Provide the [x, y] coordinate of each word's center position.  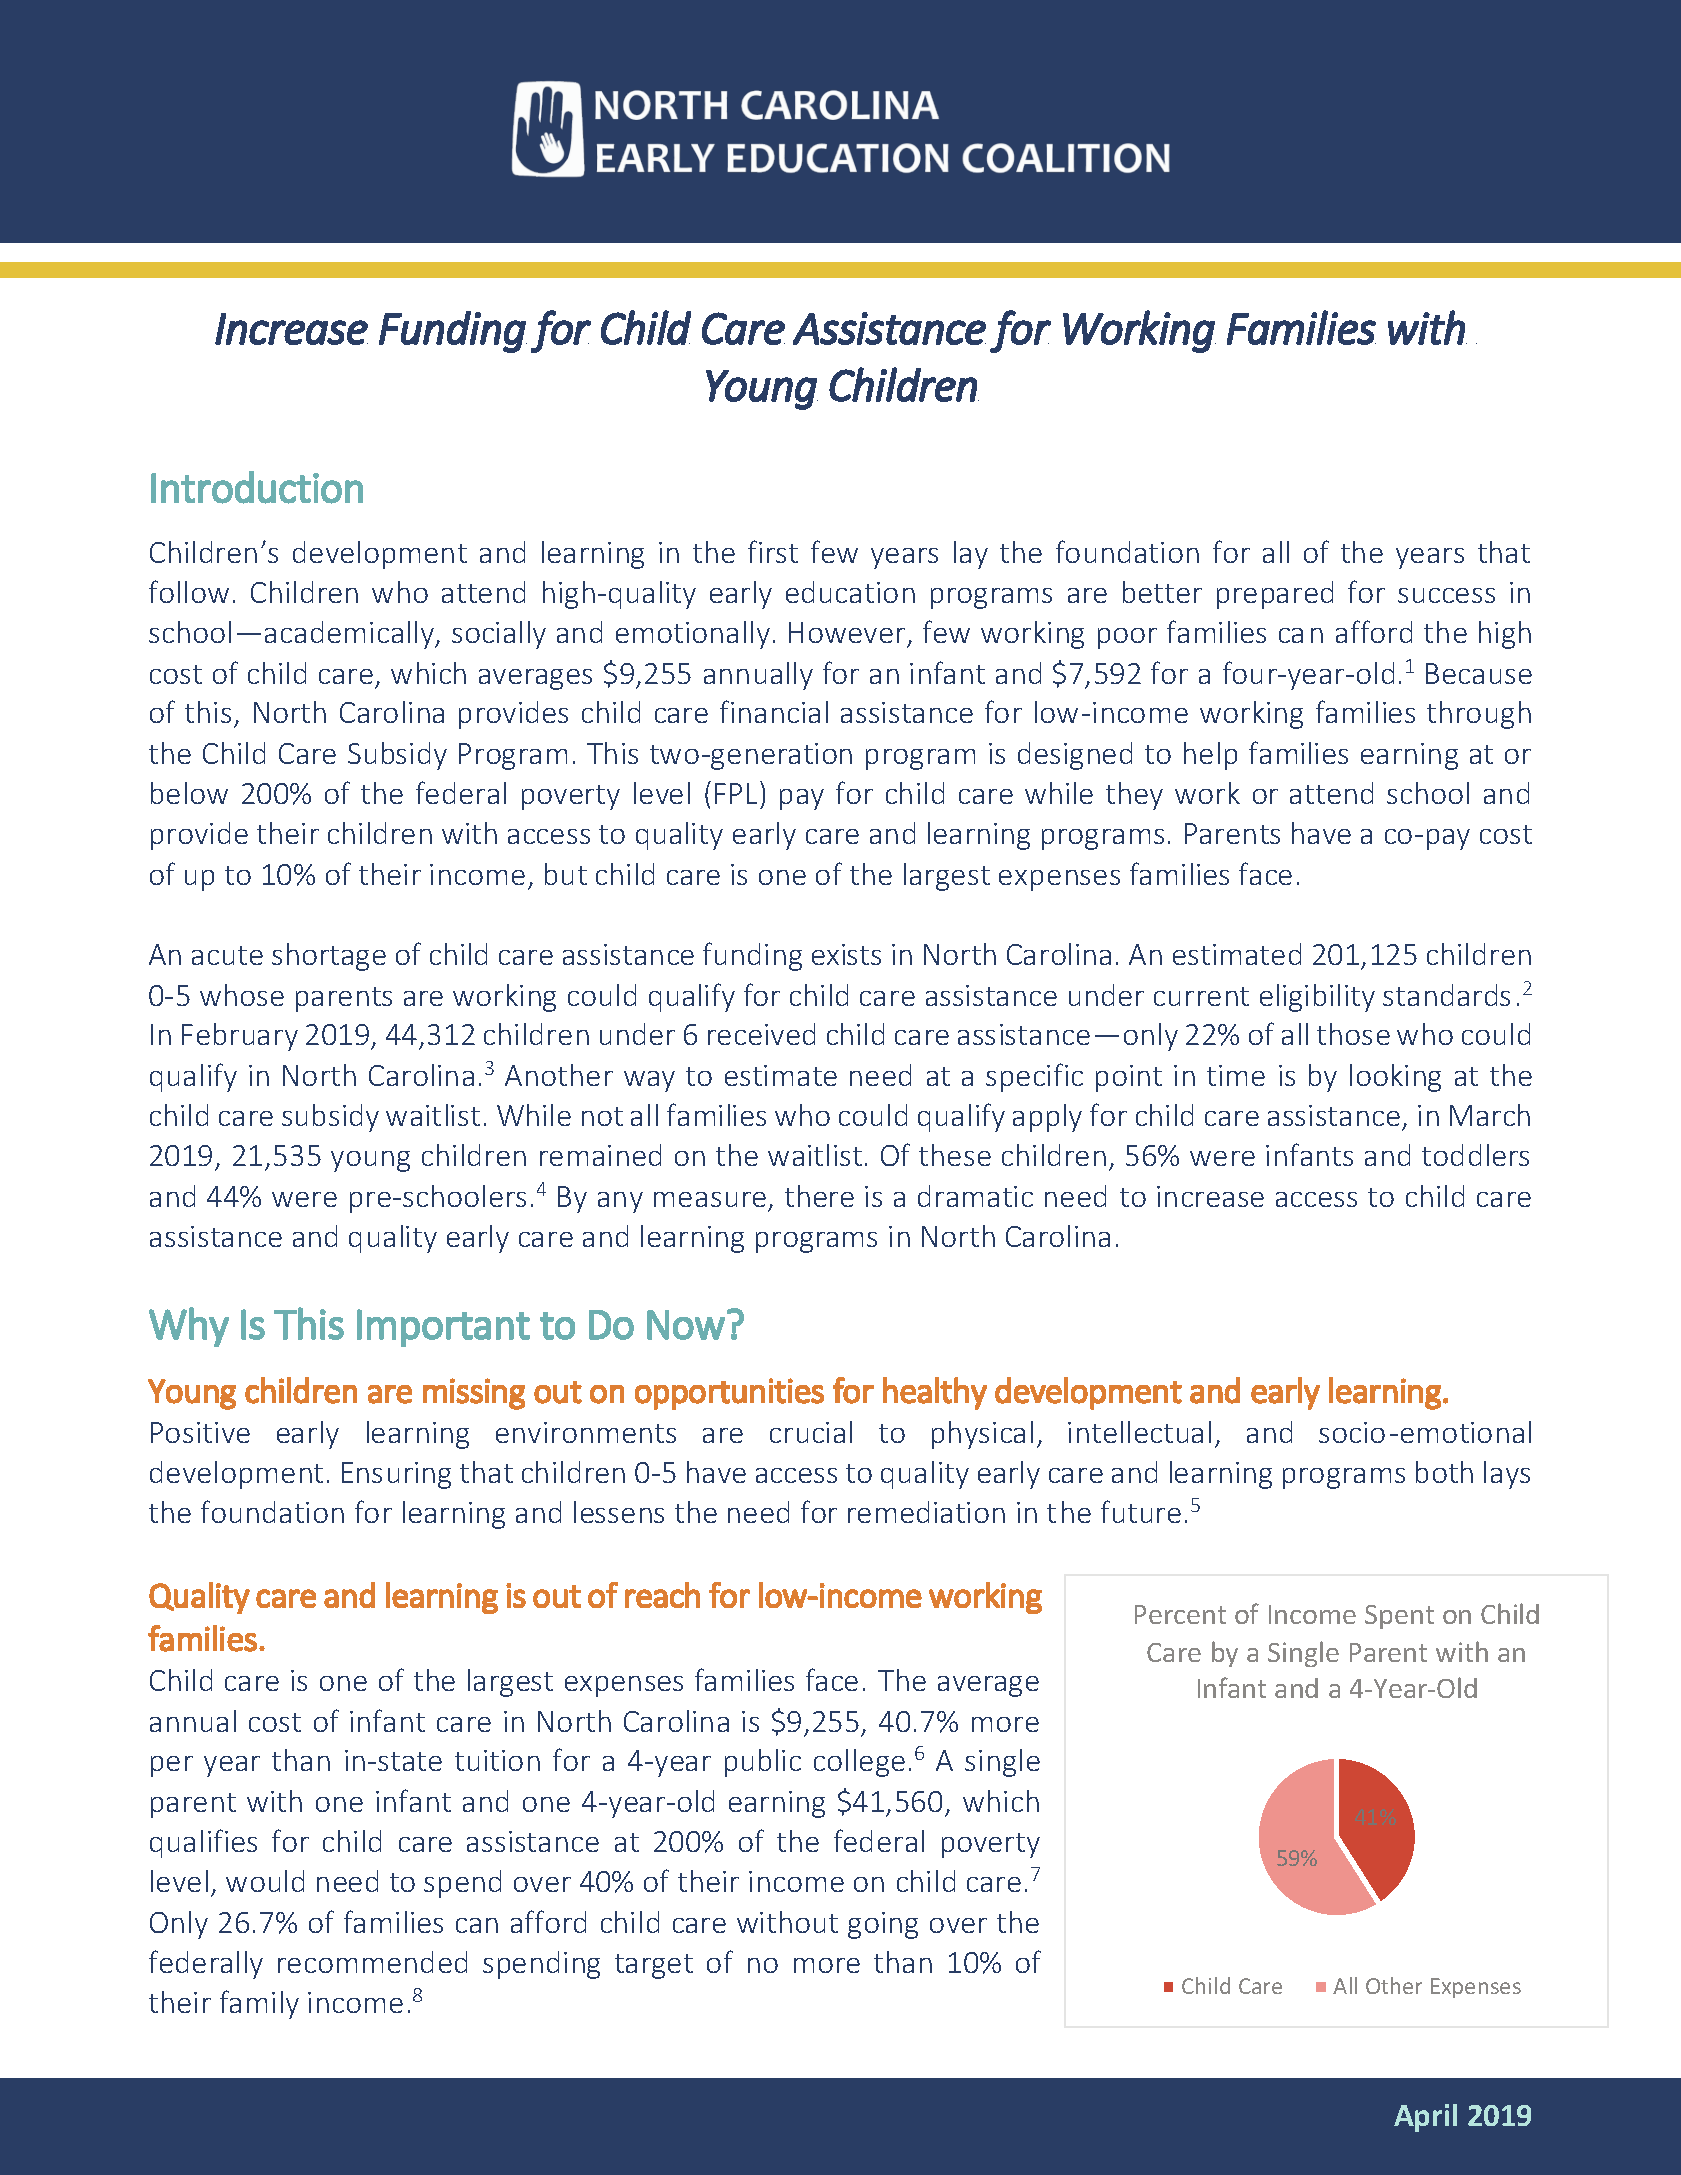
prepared [1275, 595]
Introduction [257, 487]
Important [443, 1328]
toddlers [1475, 1155]
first [773, 551]
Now [686, 1325]
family [259, 2004]
